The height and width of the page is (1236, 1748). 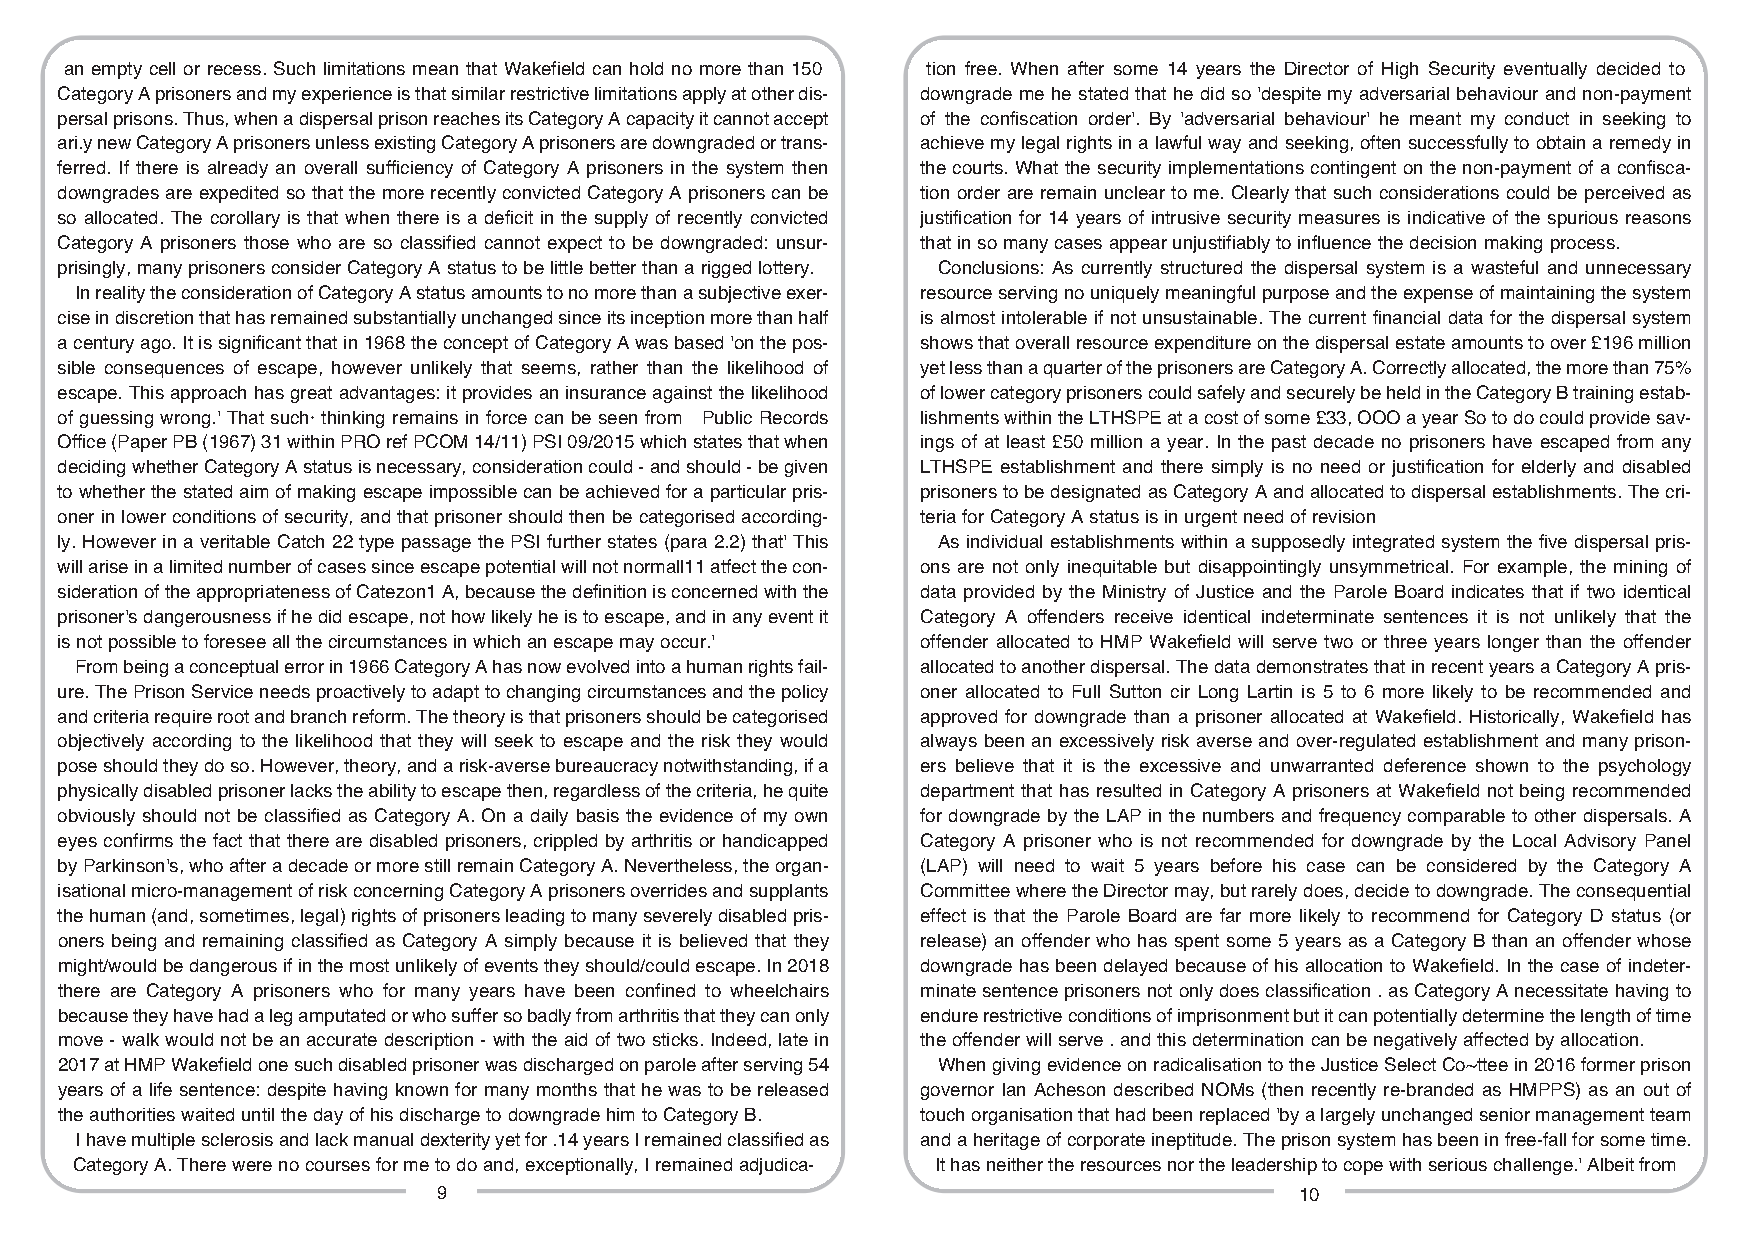 I want to click on accept, so click(x=801, y=120).
